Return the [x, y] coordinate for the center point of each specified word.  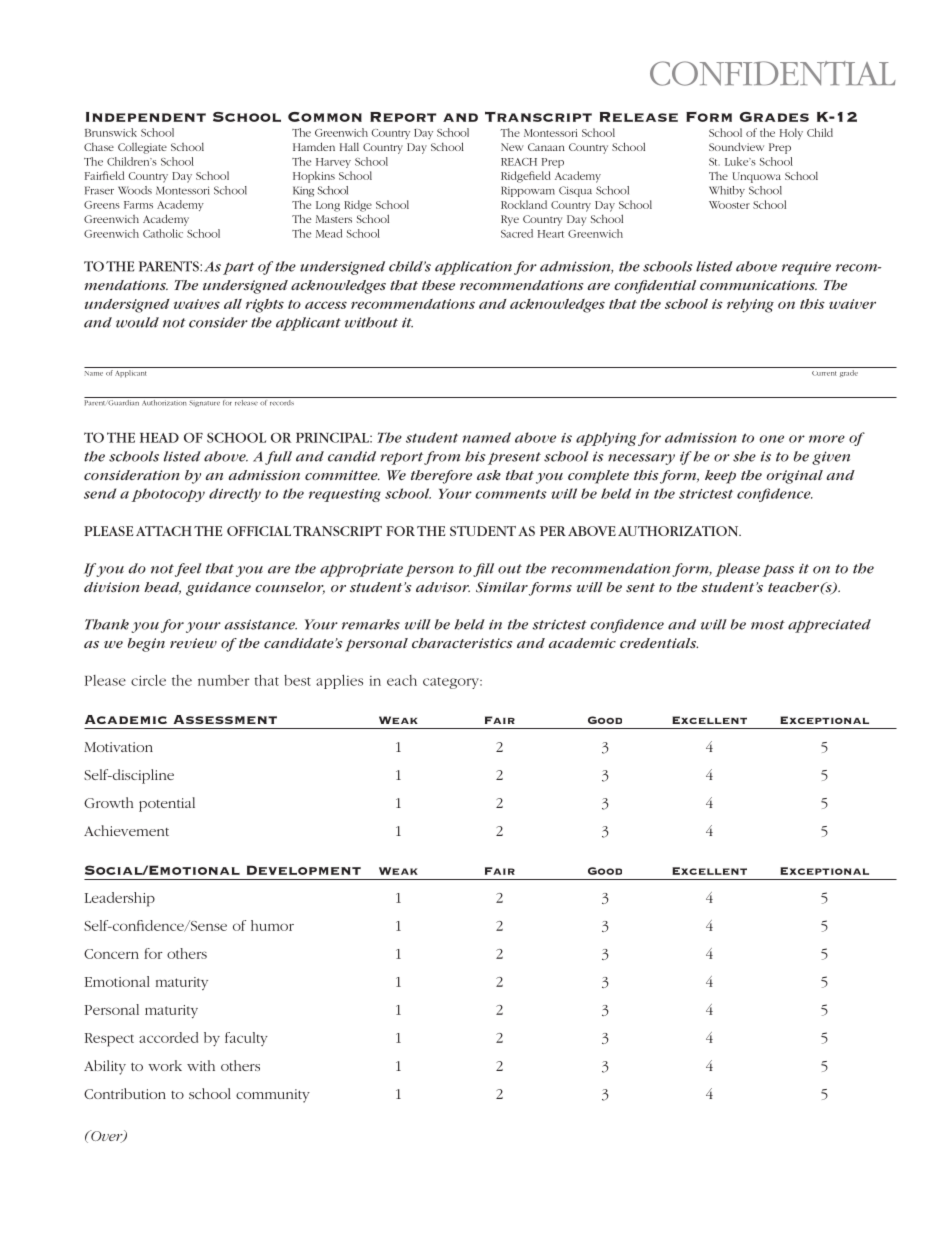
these [438, 285]
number [223, 680]
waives [196, 304]
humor [272, 925]
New [512, 147]
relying [750, 305]
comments [511, 494]
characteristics [462, 643]
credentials [659, 643]
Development [304, 870]
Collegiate [142, 148]
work [165, 1065]
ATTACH [164, 531]
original [795, 477]
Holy [791, 134]
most [768, 625]
